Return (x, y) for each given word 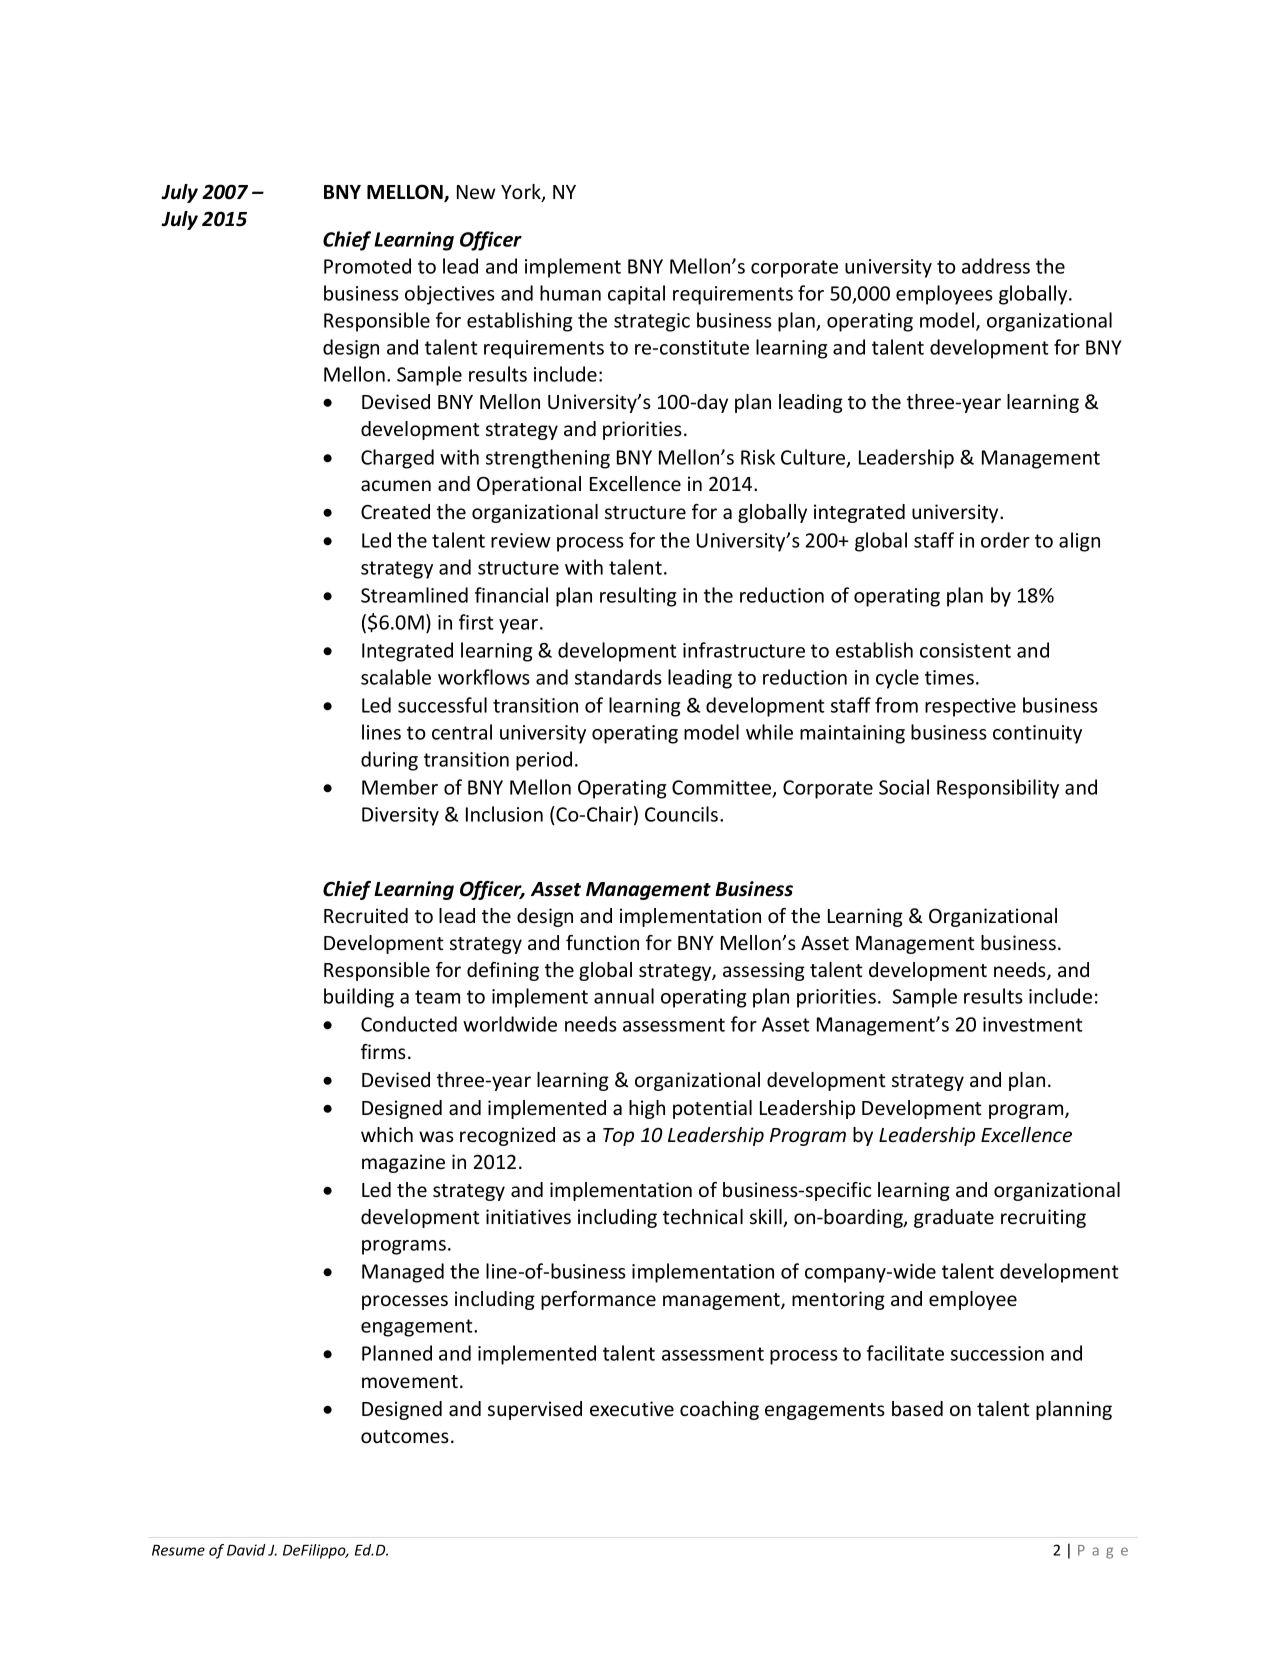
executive (632, 1408)
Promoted (367, 266)
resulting (638, 597)
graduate (954, 1218)
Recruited (366, 915)
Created (395, 511)
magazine (403, 1163)
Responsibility (998, 789)
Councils (683, 814)
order (1005, 540)
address (996, 266)
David (246, 1550)
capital (636, 295)
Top (618, 1137)
